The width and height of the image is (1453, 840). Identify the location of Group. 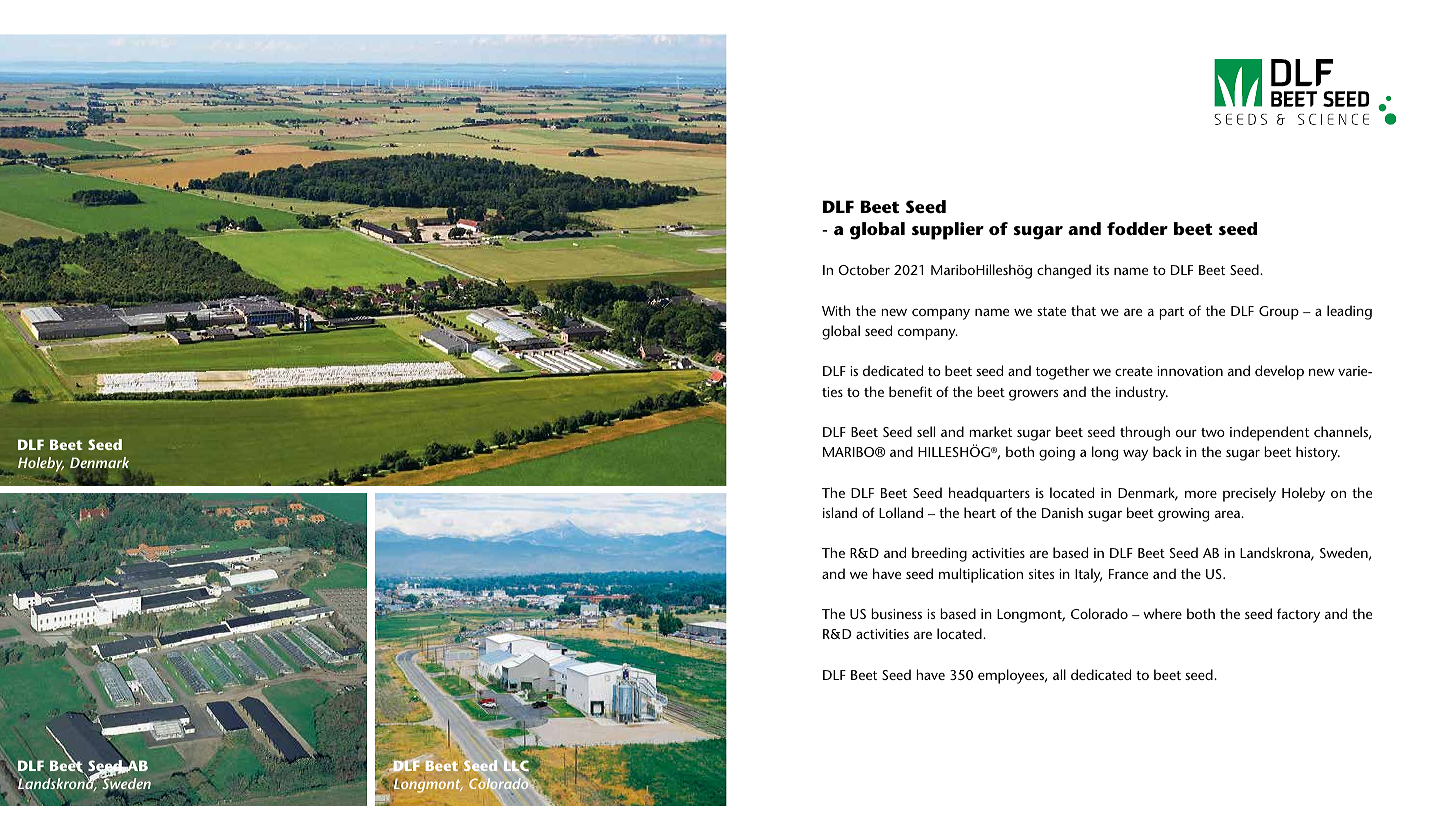
(1279, 313).
